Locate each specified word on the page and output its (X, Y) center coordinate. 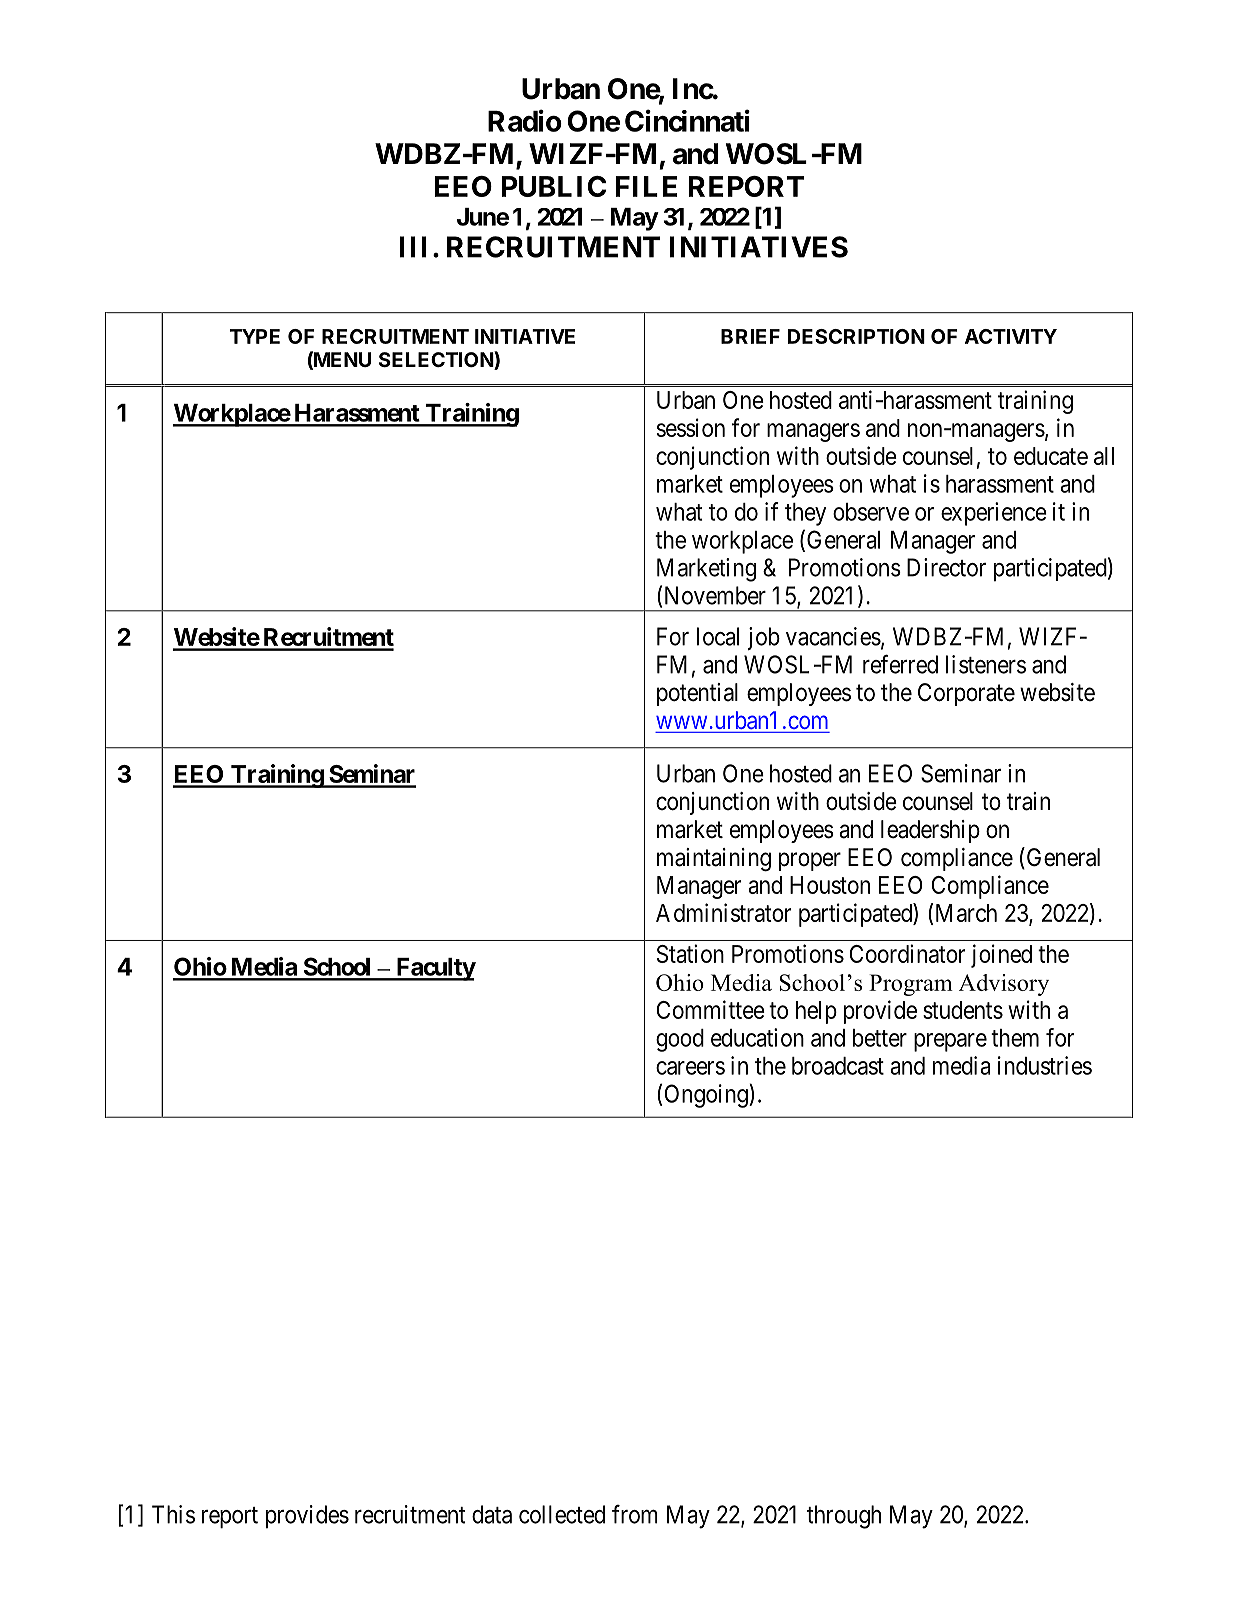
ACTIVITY (1011, 336)
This (173, 1514)
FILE (646, 186)
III (413, 247)
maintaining (714, 860)
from (635, 1514)
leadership (930, 831)
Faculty (435, 969)
